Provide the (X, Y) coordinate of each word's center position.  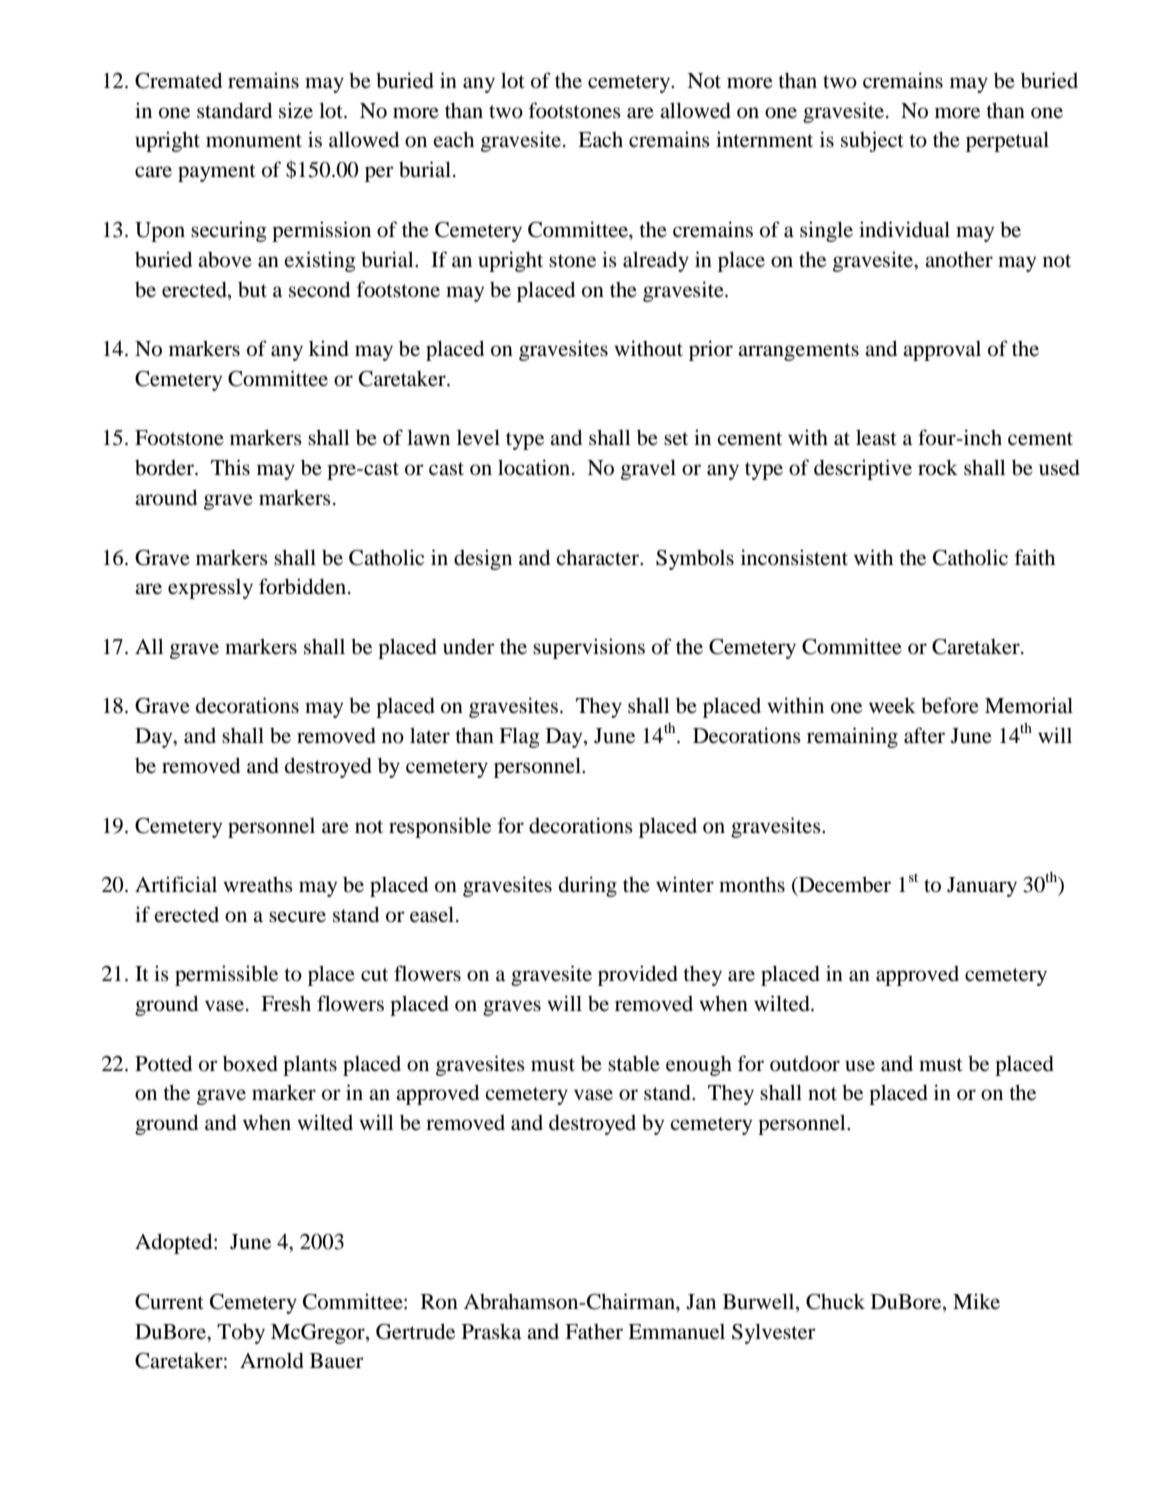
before (950, 705)
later (430, 735)
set (676, 438)
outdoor (805, 1063)
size (296, 110)
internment (764, 139)
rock (938, 467)
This (230, 467)
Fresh (286, 1004)
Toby (241, 1333)
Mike (976, 1301)
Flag (519, 737)
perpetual (1007, 141)
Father (594, 1332)
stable (634, 1063)
